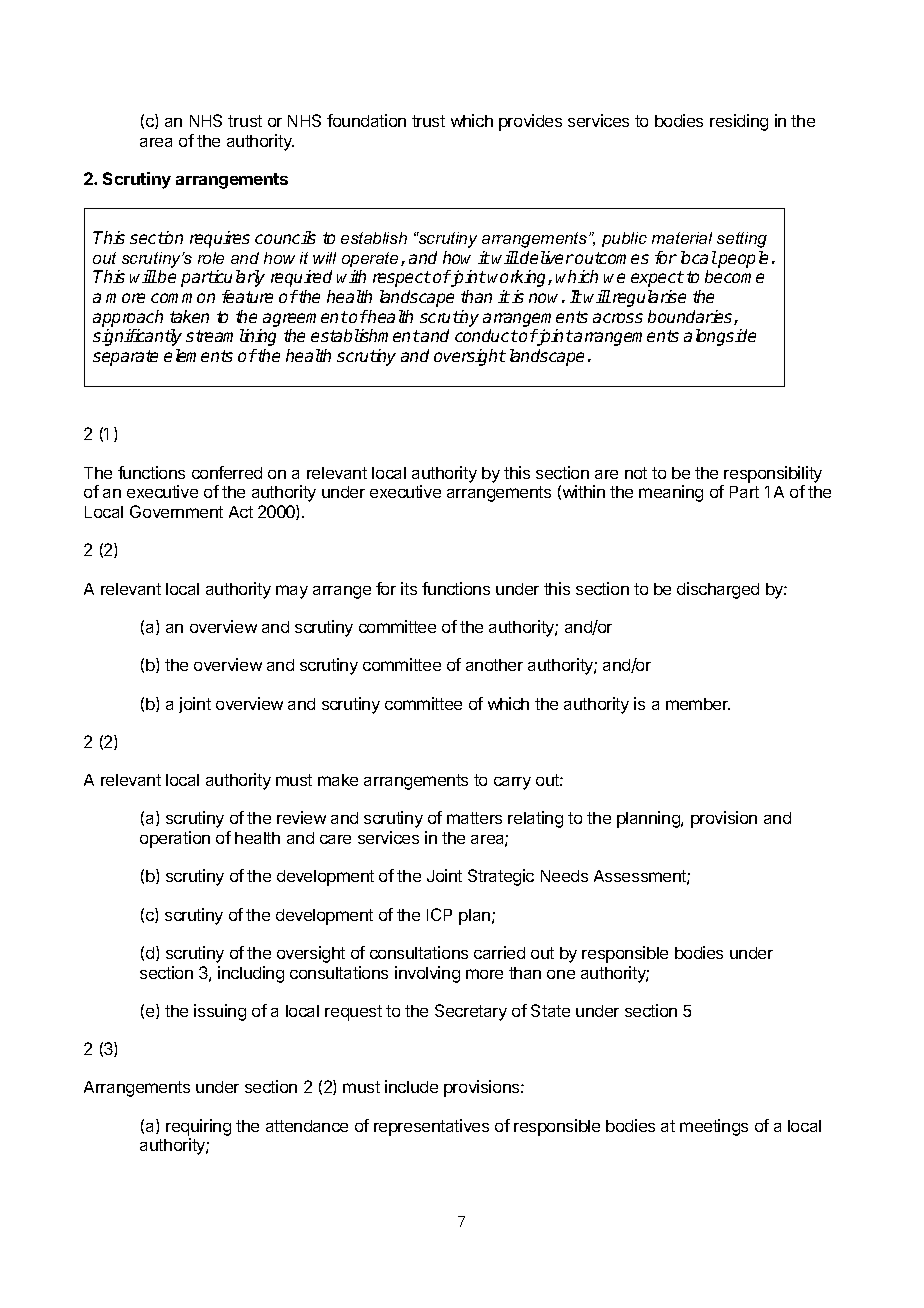 The width and height of the screenshot is (924, 1308). What do you see at coordinates (409, 588) in the screenshot?
I see `its` at bounding box center [409, 588].
